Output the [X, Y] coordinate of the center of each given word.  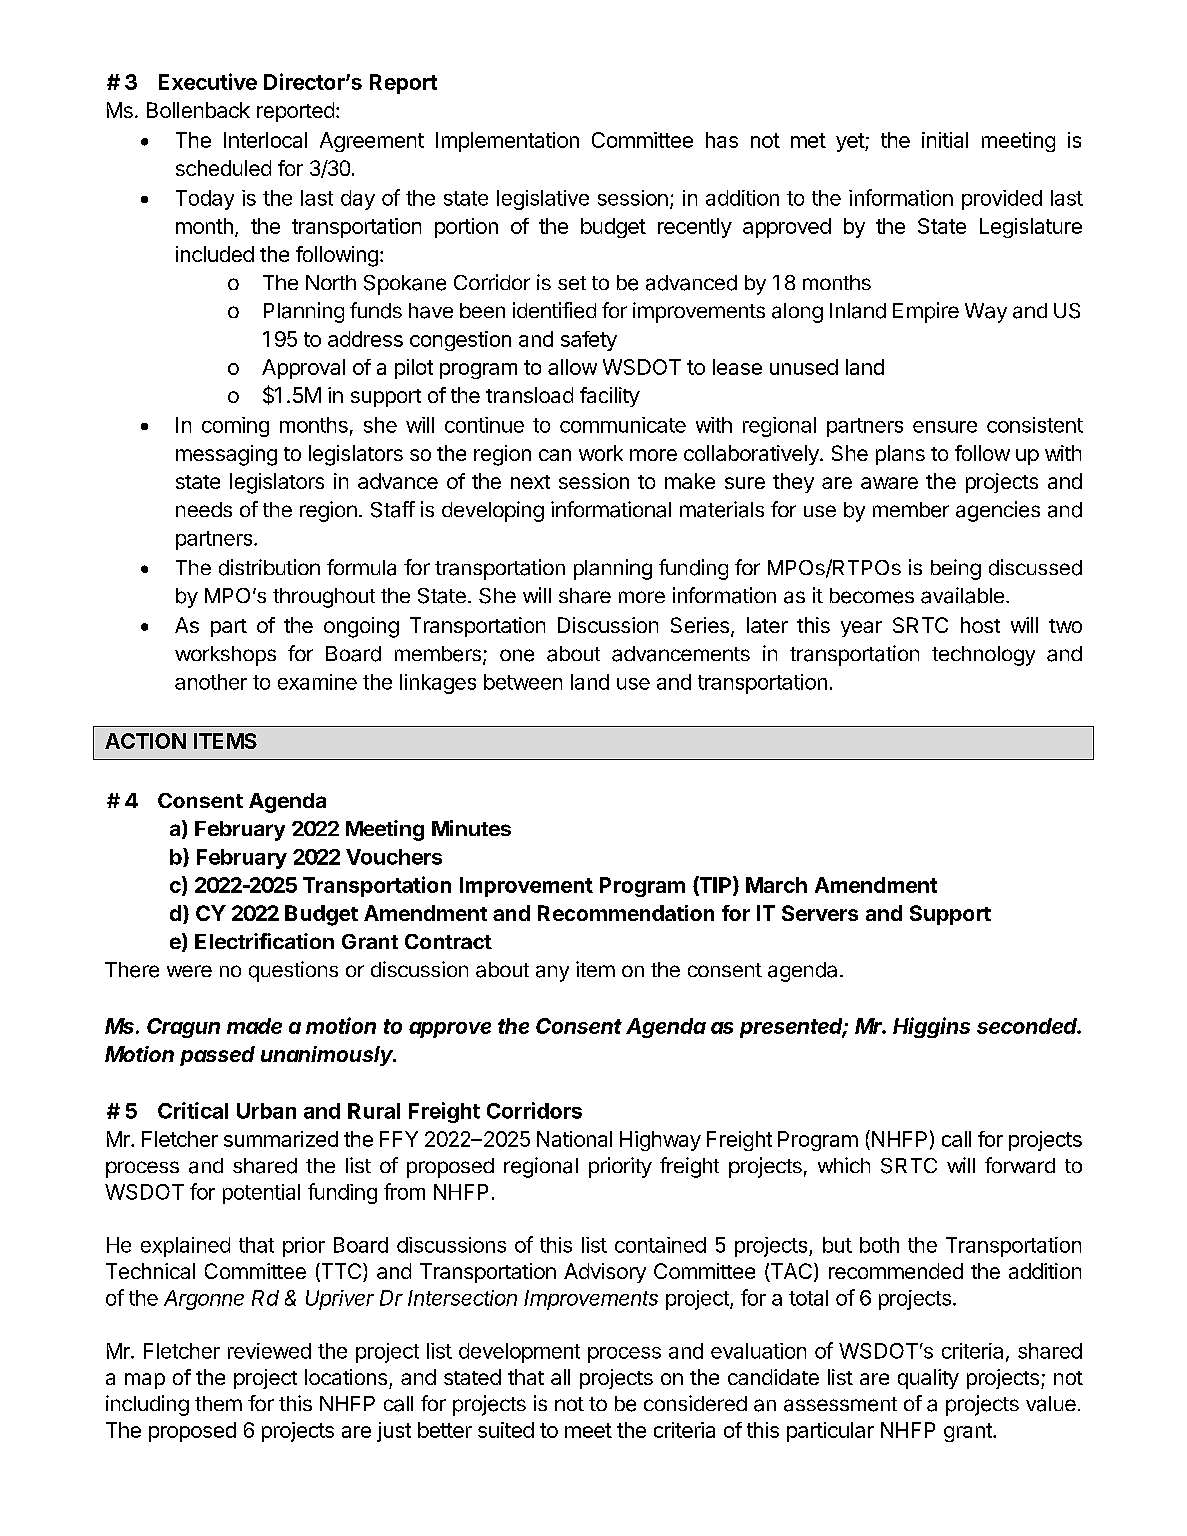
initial [945, 140]
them [218, 1403]
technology [983, 656]
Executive [208, 81]
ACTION [145, 741]
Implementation [507, 142]
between [523, 682]
